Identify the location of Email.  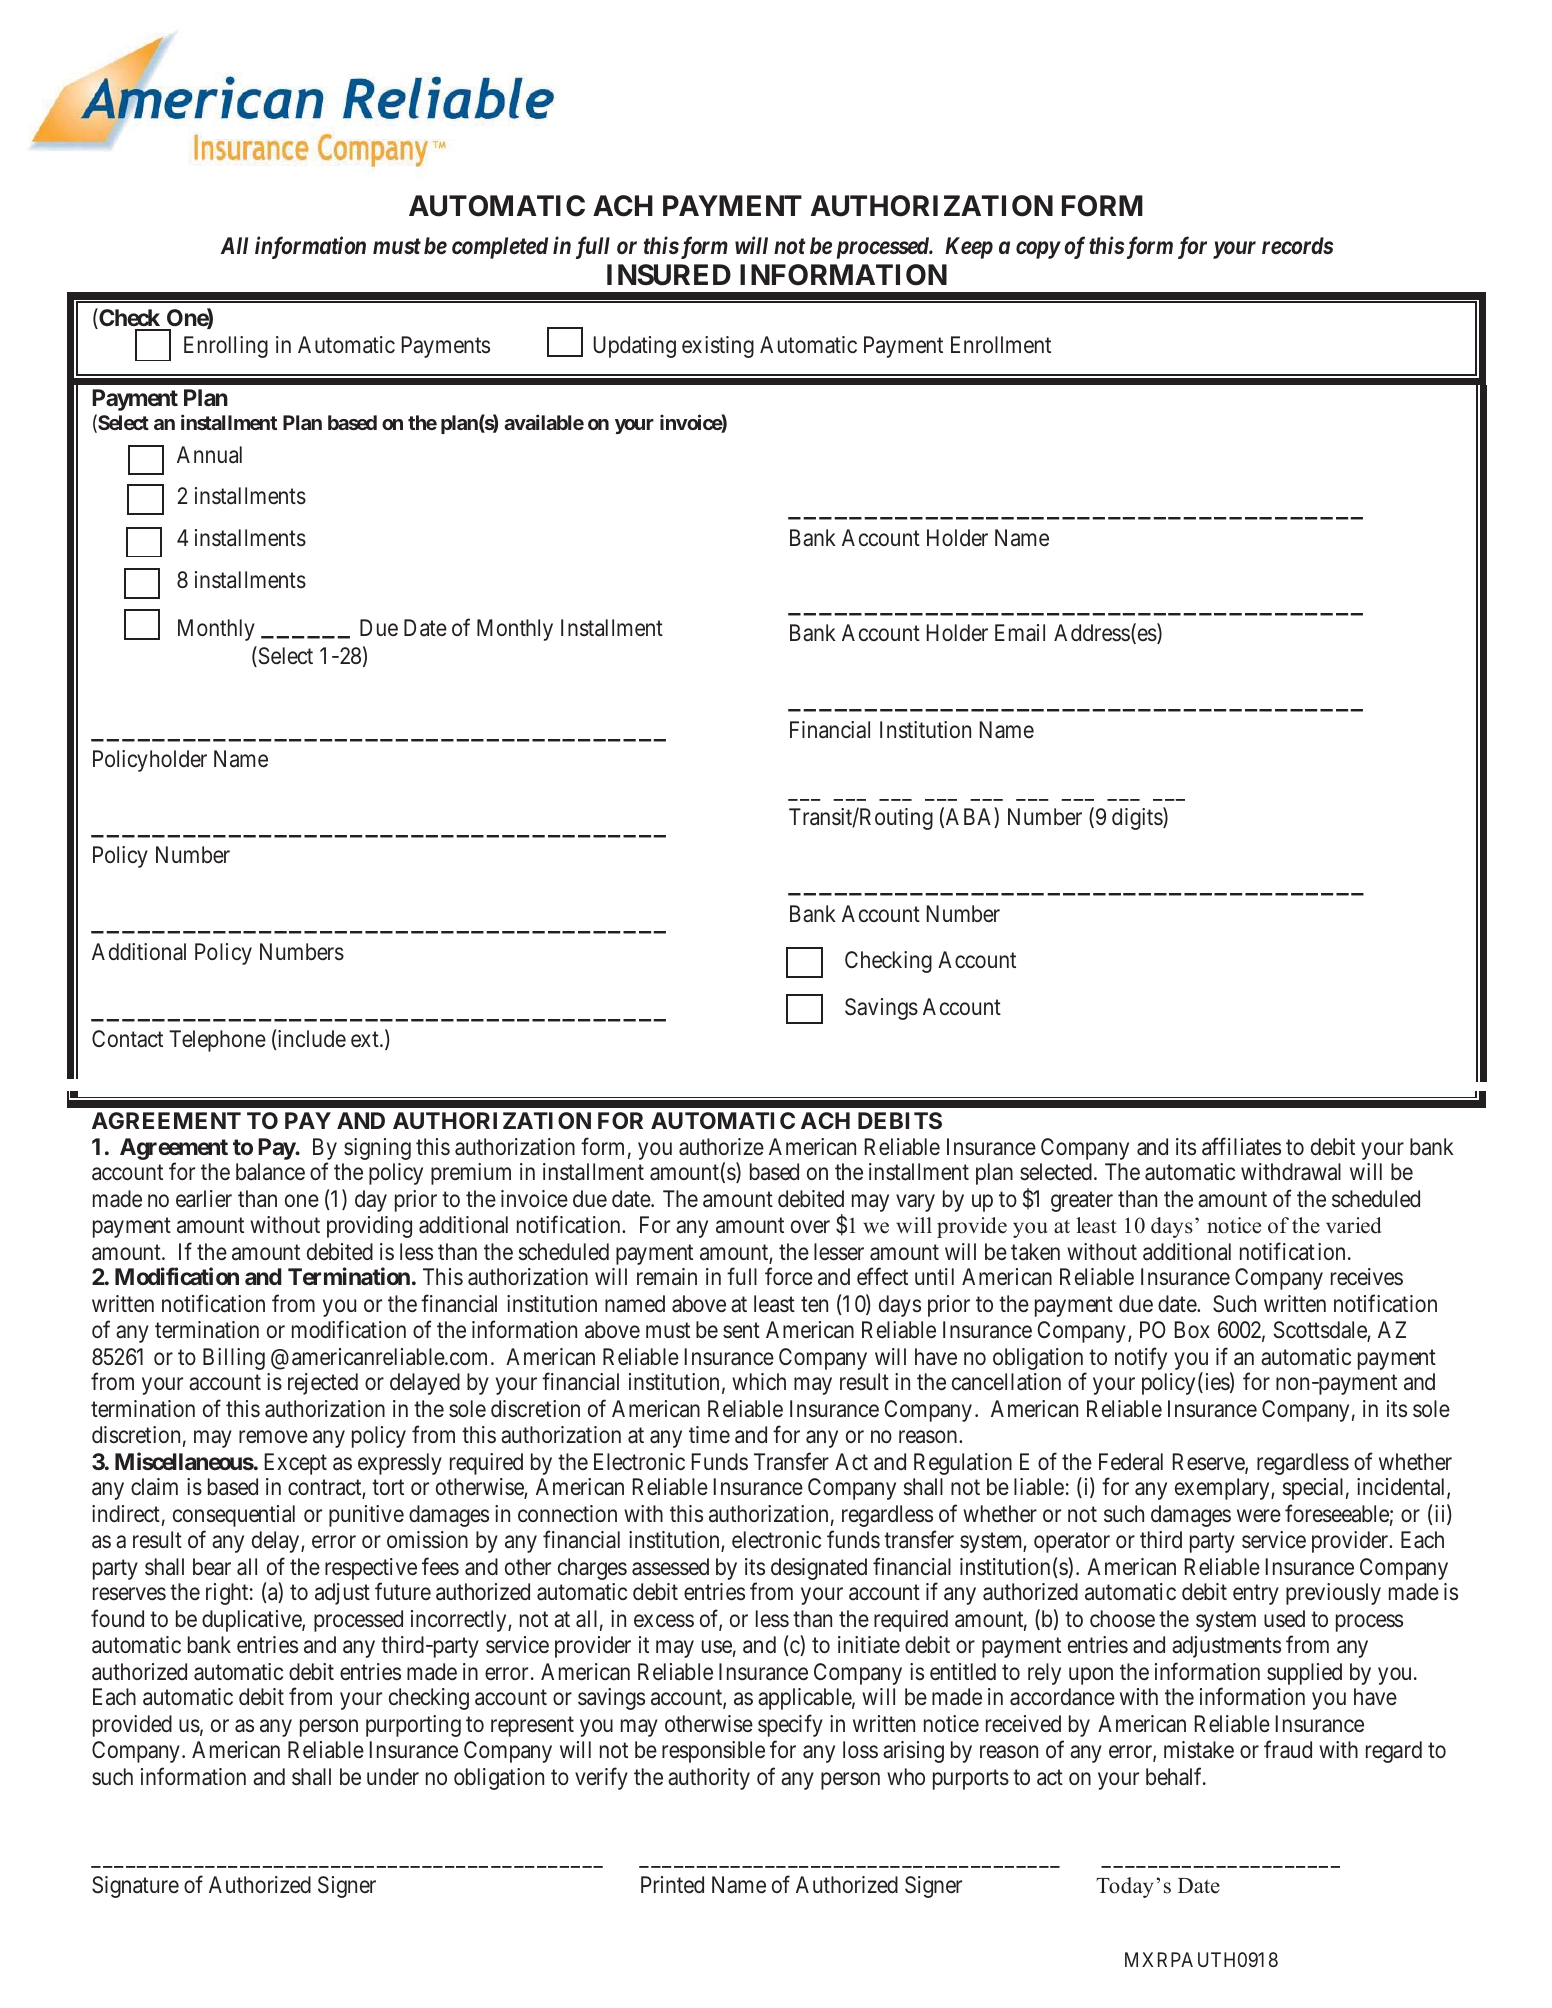
(1020, 633).
